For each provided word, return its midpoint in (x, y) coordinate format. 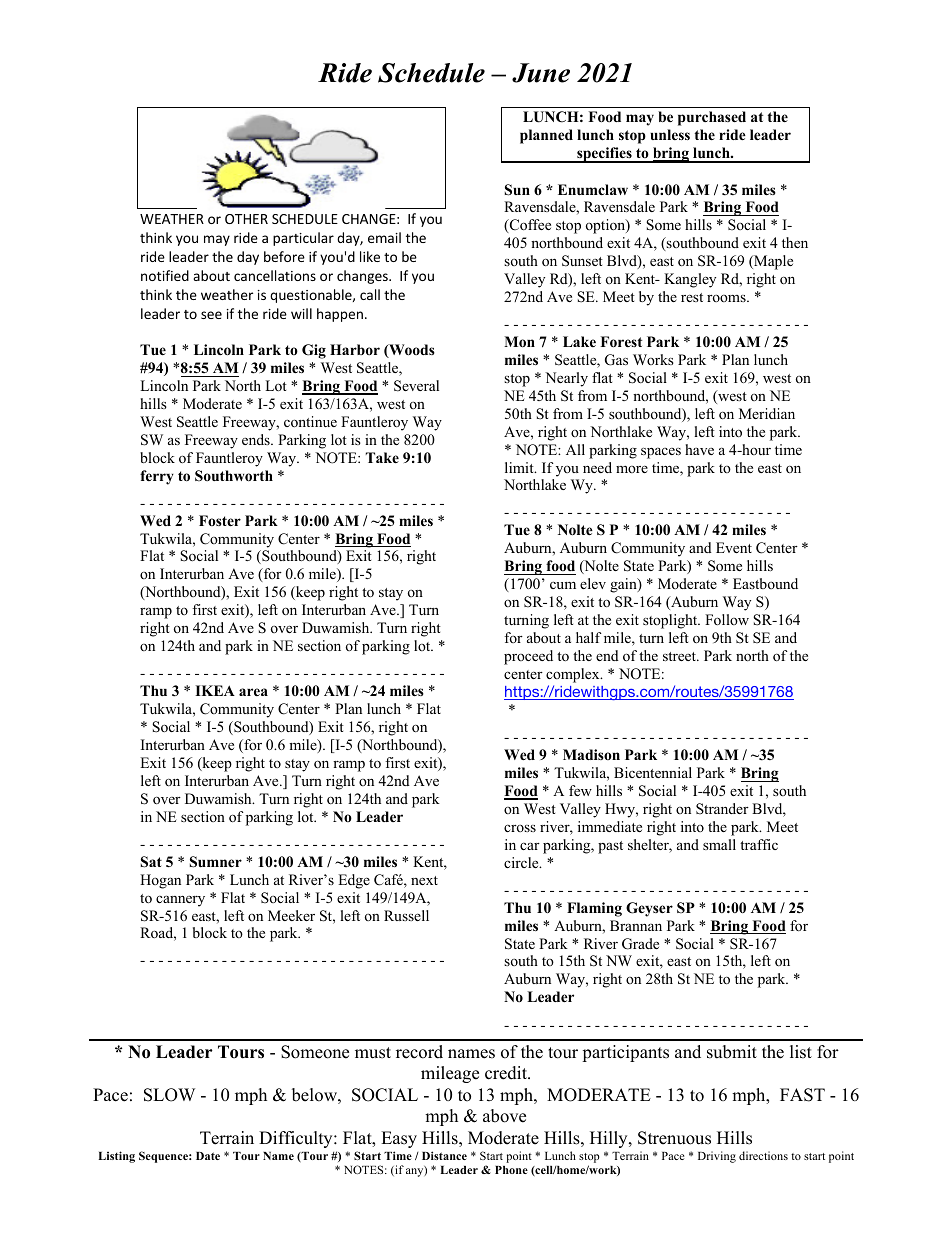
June (541, 73)
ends (257, 439)
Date (208, 1156)
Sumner (216, 862)
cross (520, 828)
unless (670, 134)
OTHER (246, 219)
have (699, 449)
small (719, 844)
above (504, 1116)
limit (520, 467)
